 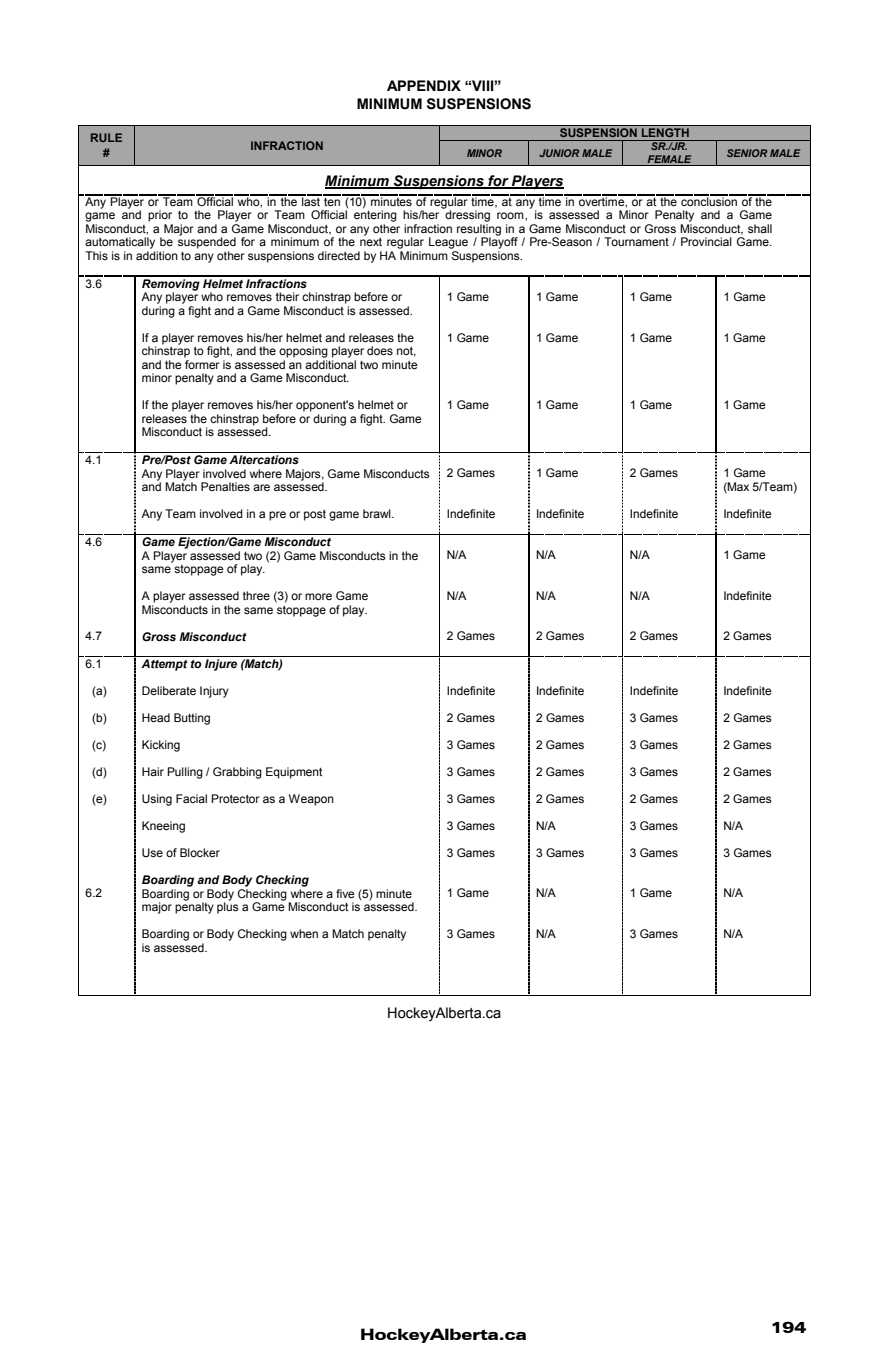 What do you see at coordinates (747, 153) in the document?
I see `SENIOR` at bounding box center [747, 153].
